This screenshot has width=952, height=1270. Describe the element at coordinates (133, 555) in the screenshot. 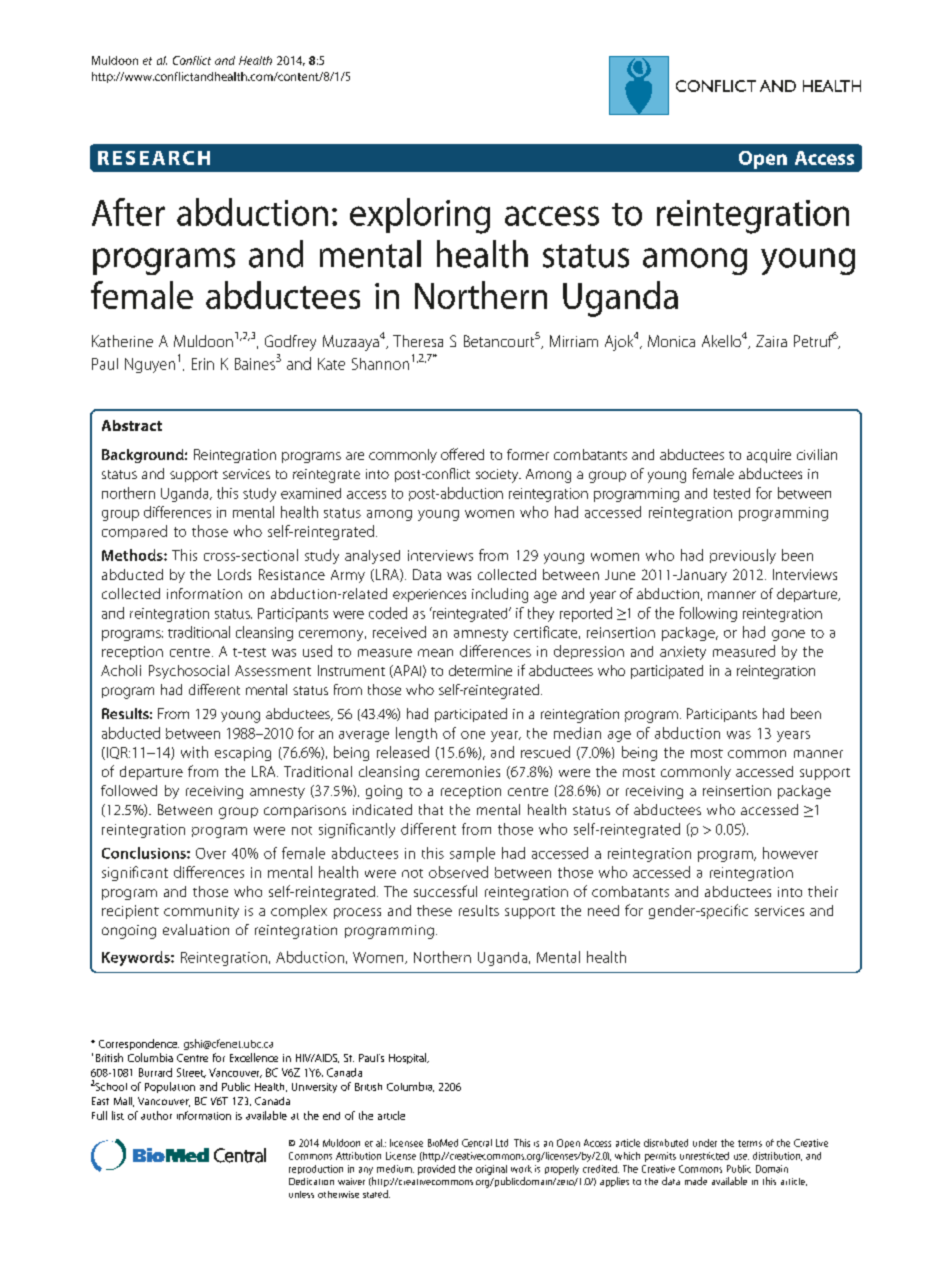

I see `Methods` at that location.
